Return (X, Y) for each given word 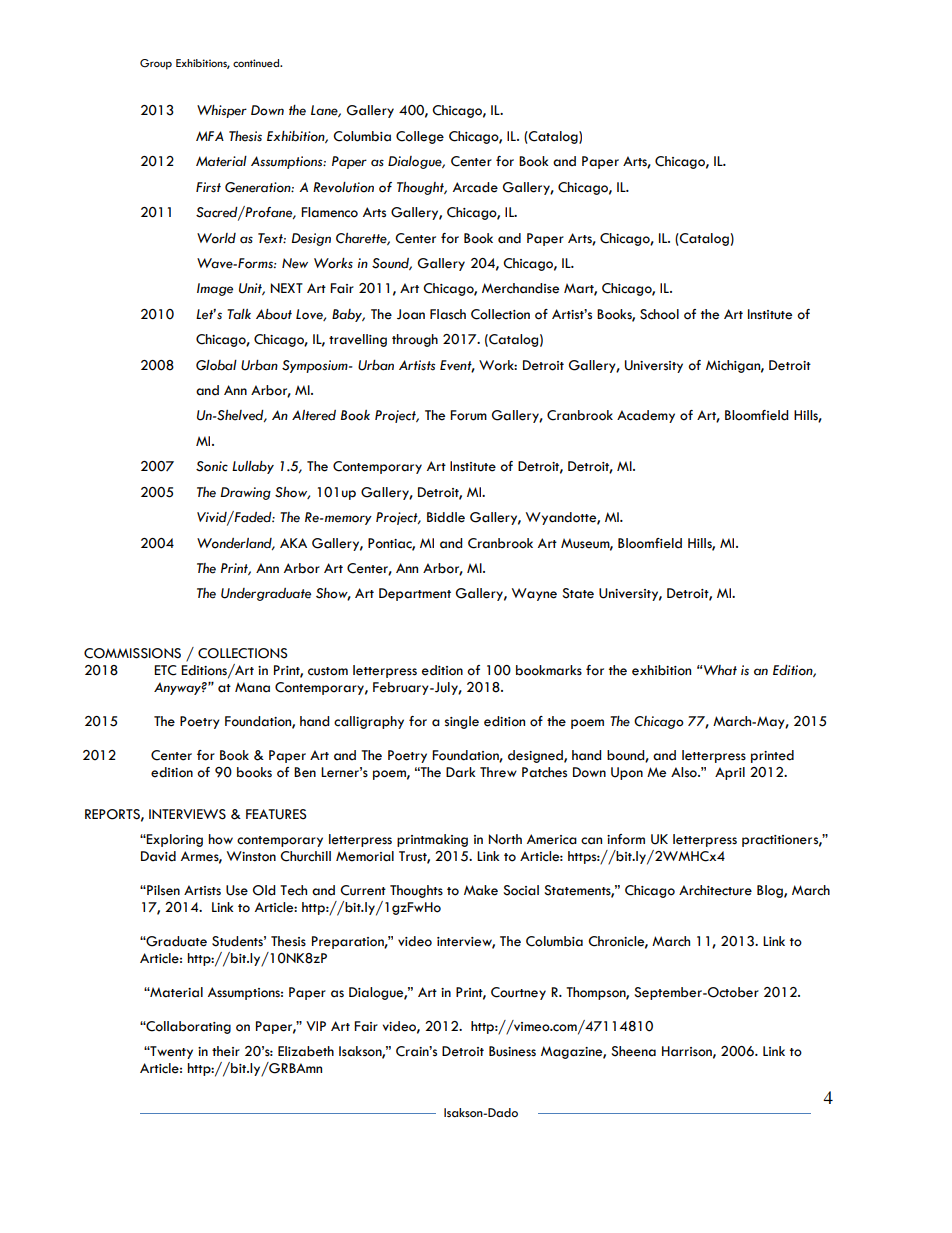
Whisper (222, 111)
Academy (646, 416)
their (226, 1051)
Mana (252, 687)
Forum (468, 415)
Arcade (475, 187)
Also (685, 772)
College (420, 137)
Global (216, 365)
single (462, 722)
